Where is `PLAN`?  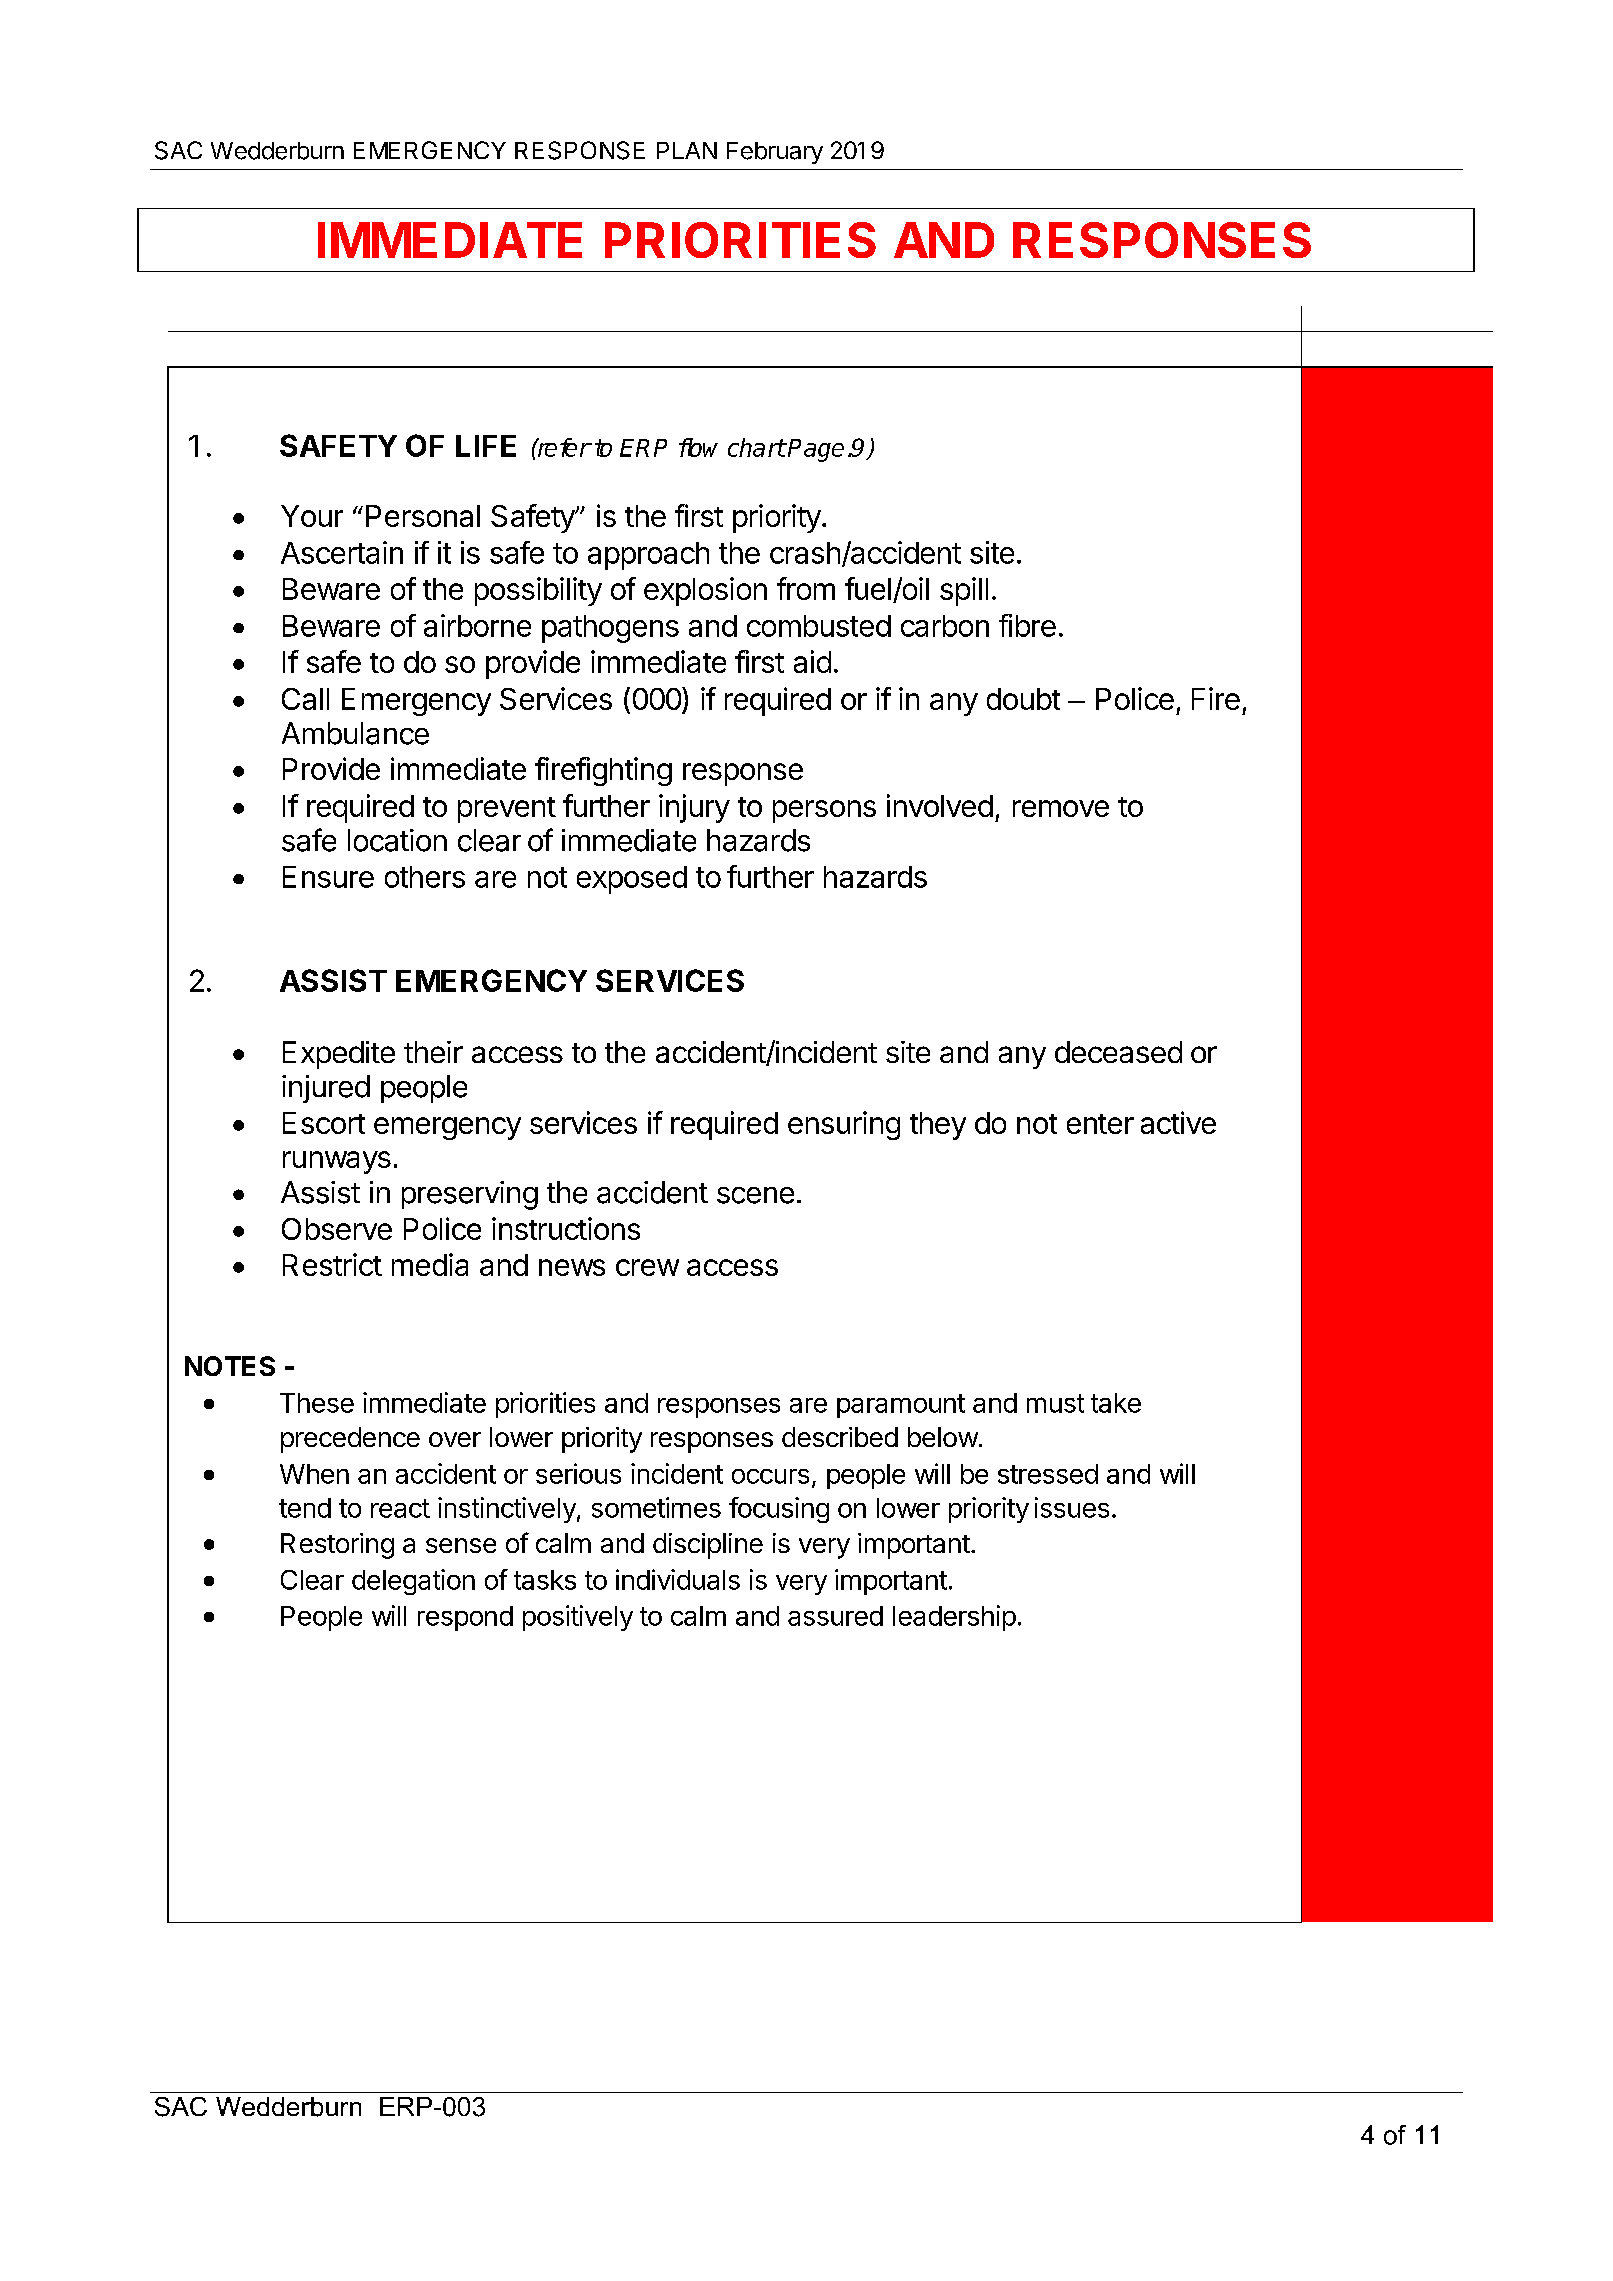 PLAN is located at coordinates (687, 150).
